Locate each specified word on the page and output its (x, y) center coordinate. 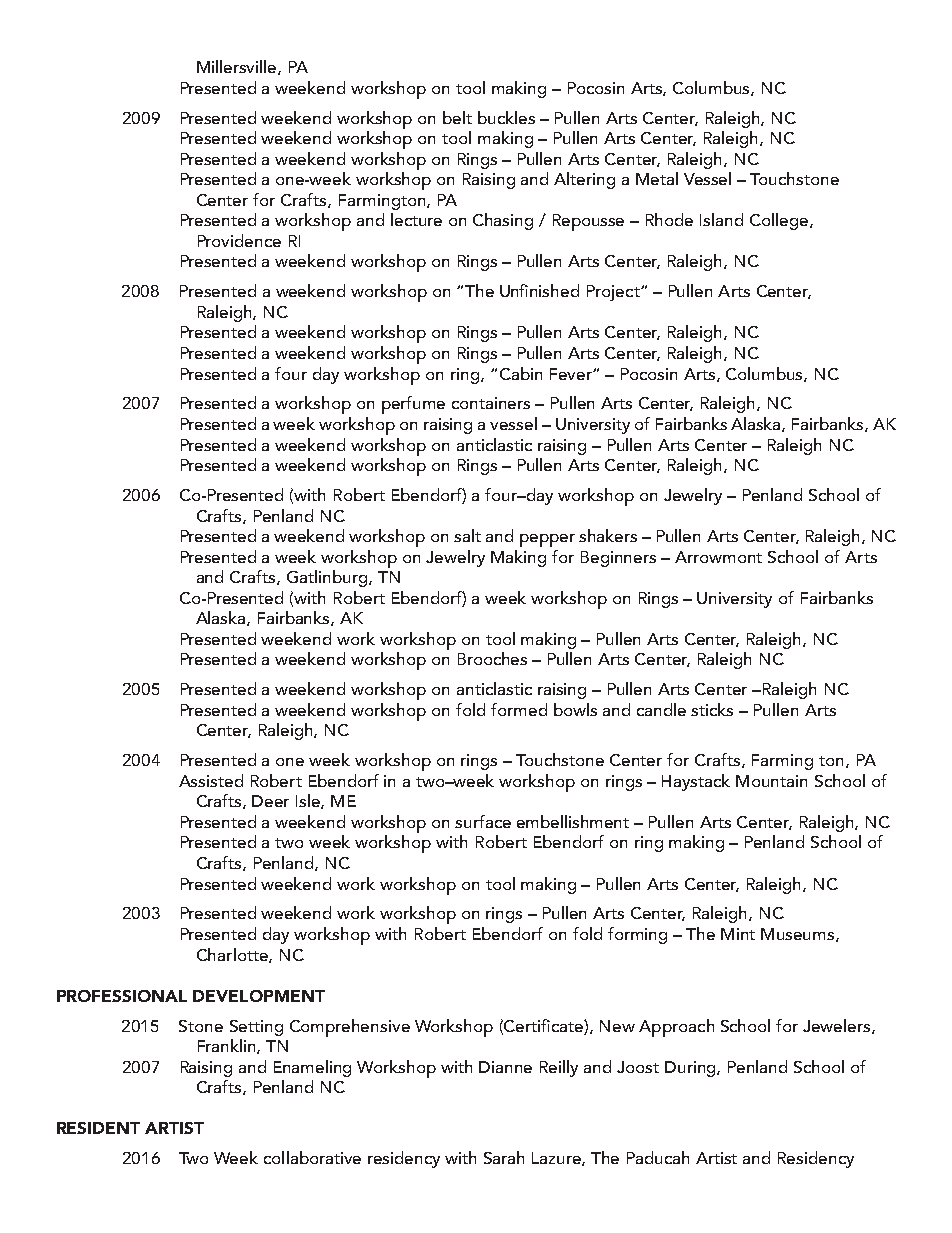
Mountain (771, 781)
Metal (657, 178)
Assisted (211, 780)
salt (467, 535)
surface (483, 821)
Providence (239, 240)
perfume (413, 405)
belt (457, 117)
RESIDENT (98, 1128)
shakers (608, 535)
